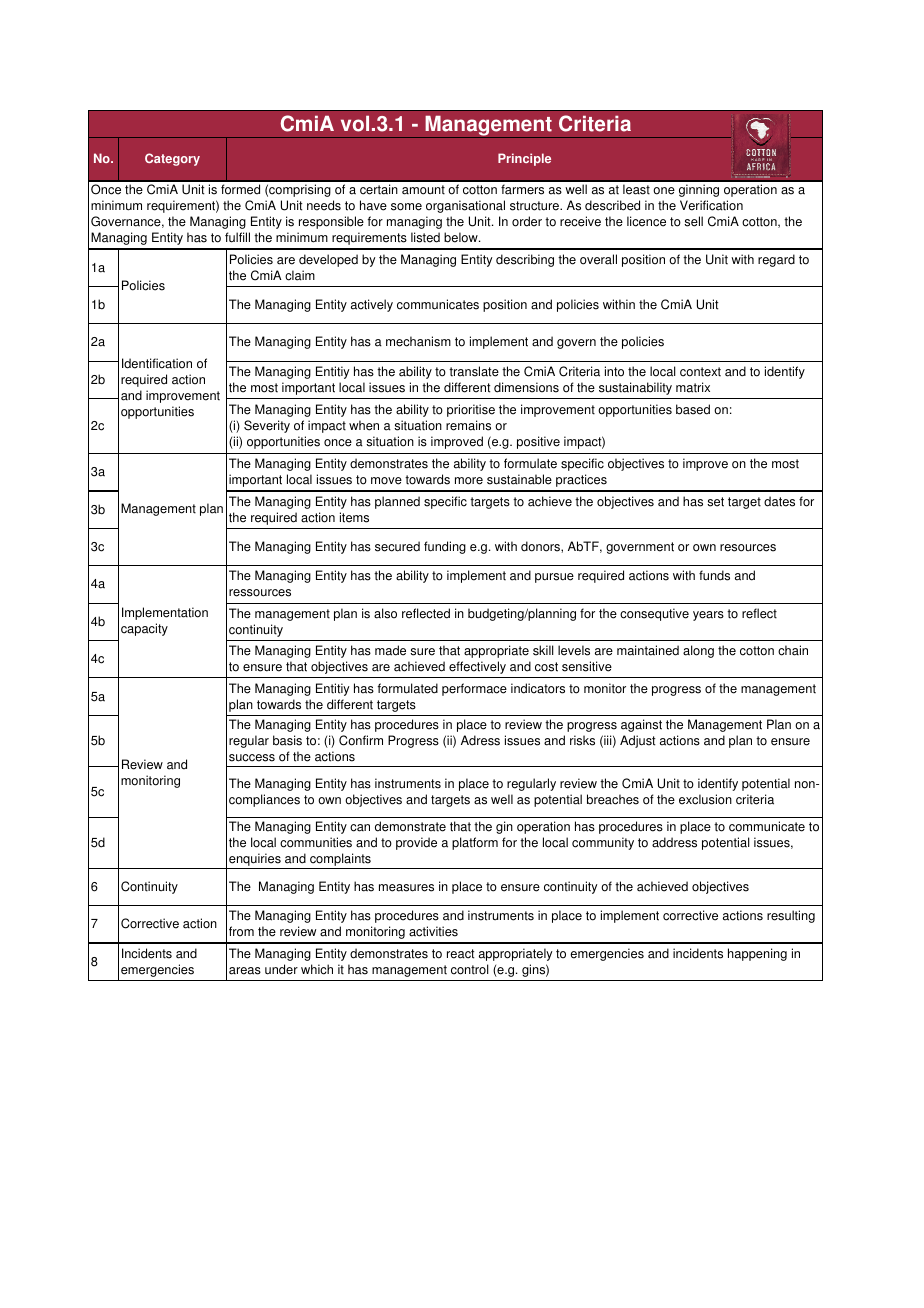  Describe the element at coordinates (474, 689) in the image. I see `performace` at that location.
